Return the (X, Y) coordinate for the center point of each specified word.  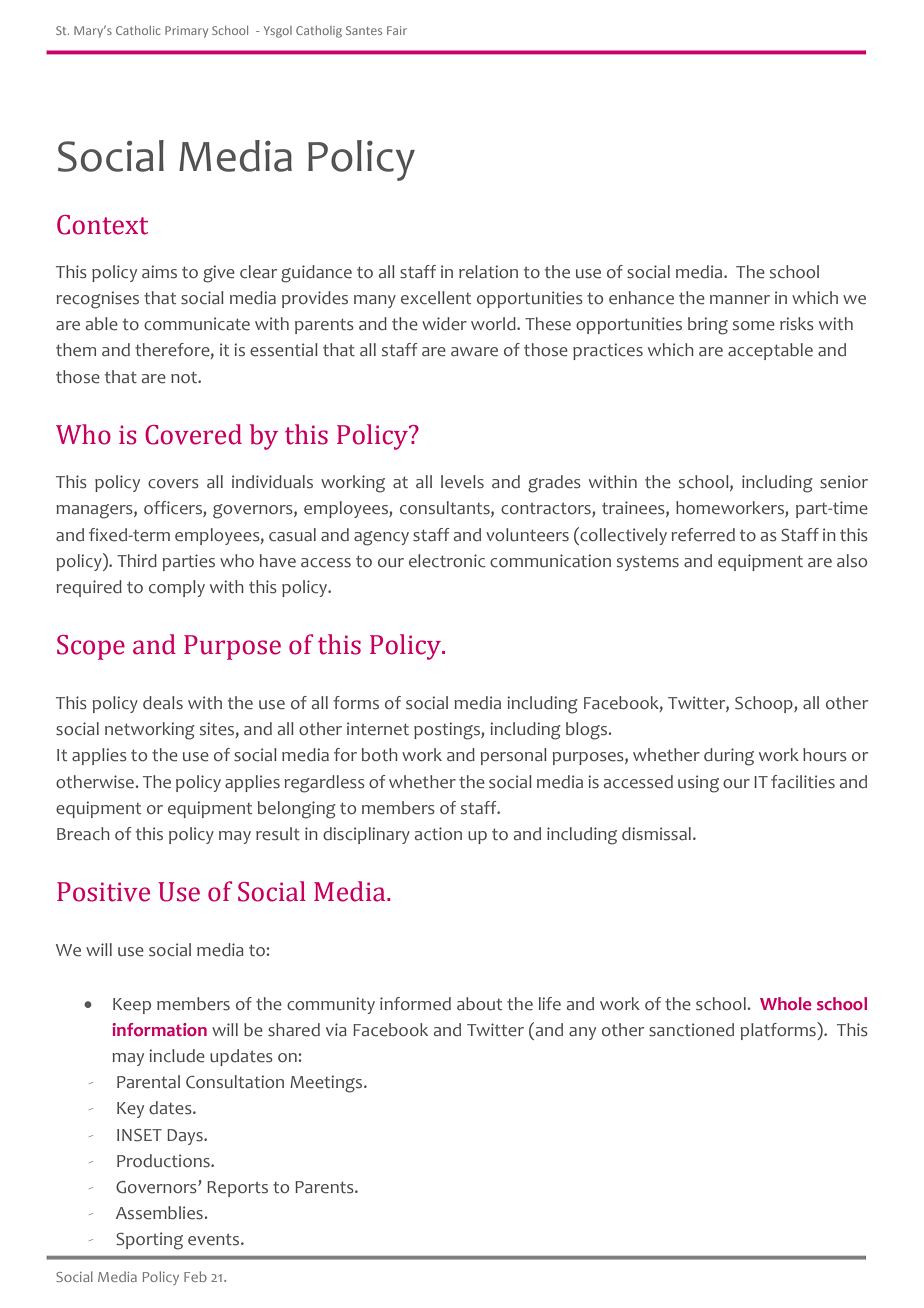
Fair (397, 30)
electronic (447, 561)
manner (740, 300)
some (754, 326)
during (729, 757)
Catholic (138, 30)
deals (163, 703)
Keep (132, 1006)
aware (474, 352)
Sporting (149, 1241)
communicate (197, 324)
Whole (785, 1003)
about (479, 1004)
